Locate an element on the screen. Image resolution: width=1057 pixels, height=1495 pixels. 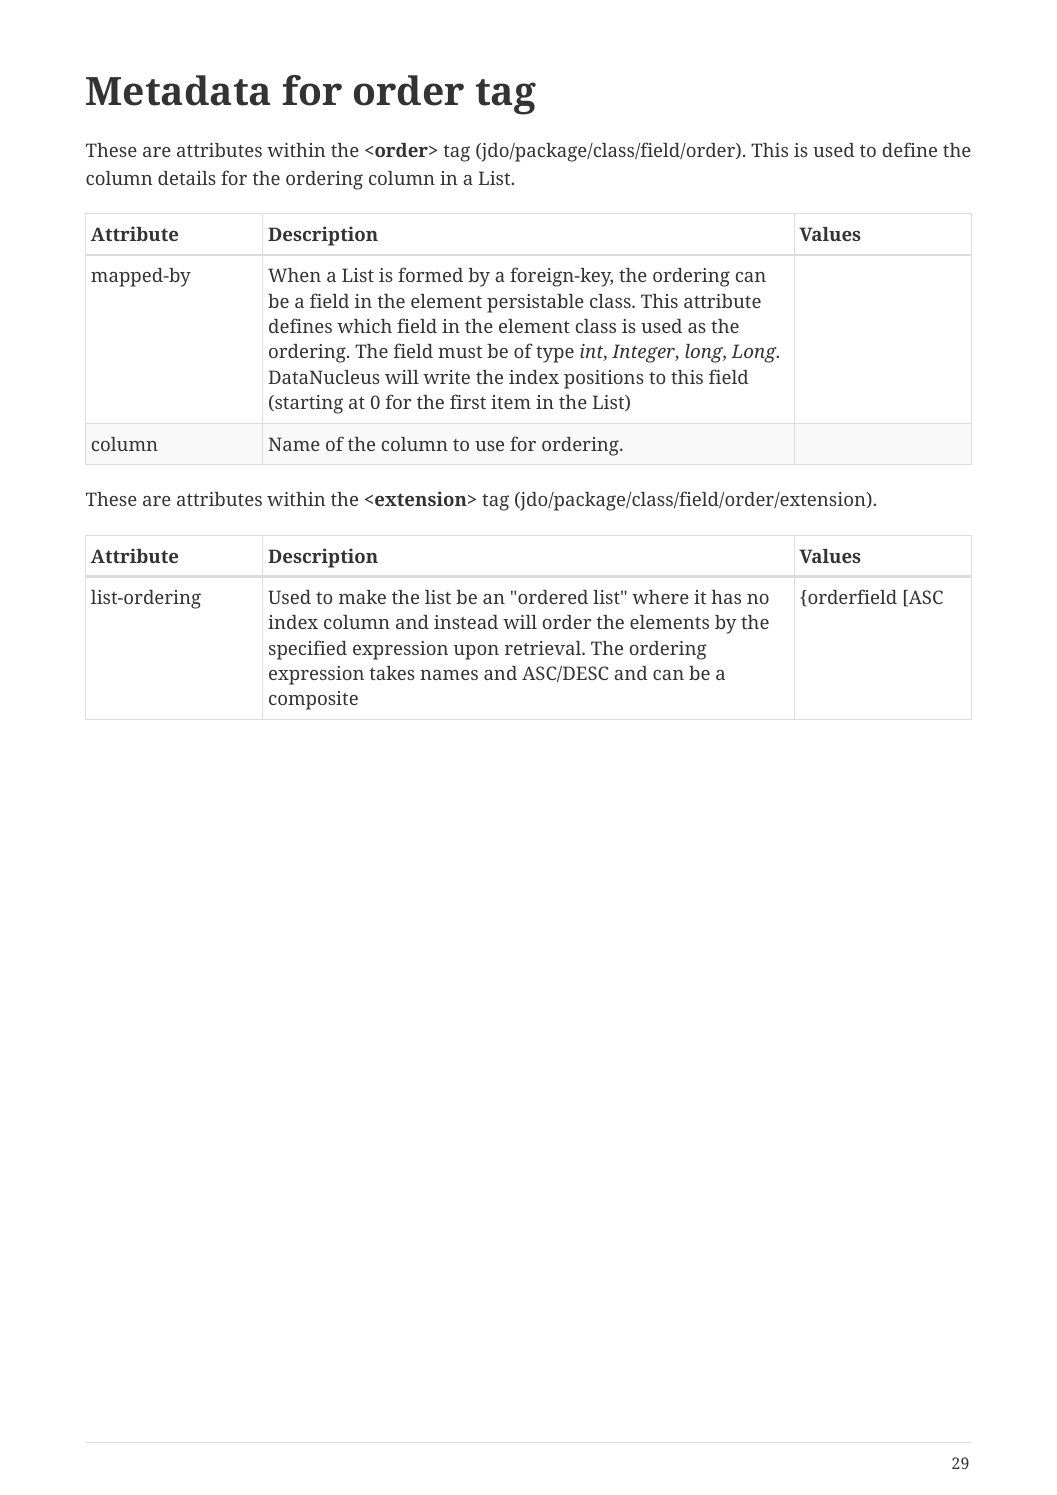
make is located at coordinates (362, 597).
